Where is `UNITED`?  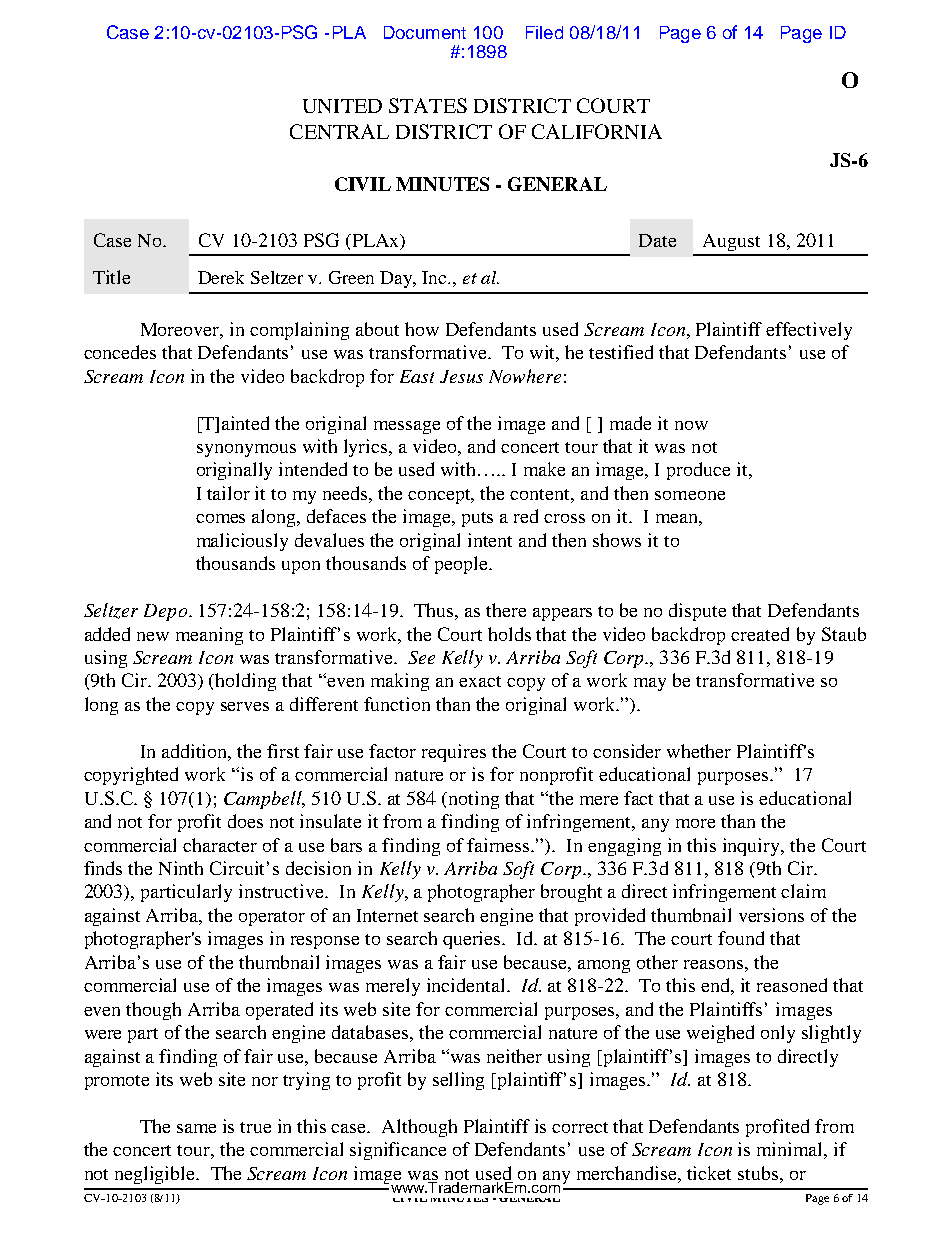 UNITED is located at coordinates (342, 106).
